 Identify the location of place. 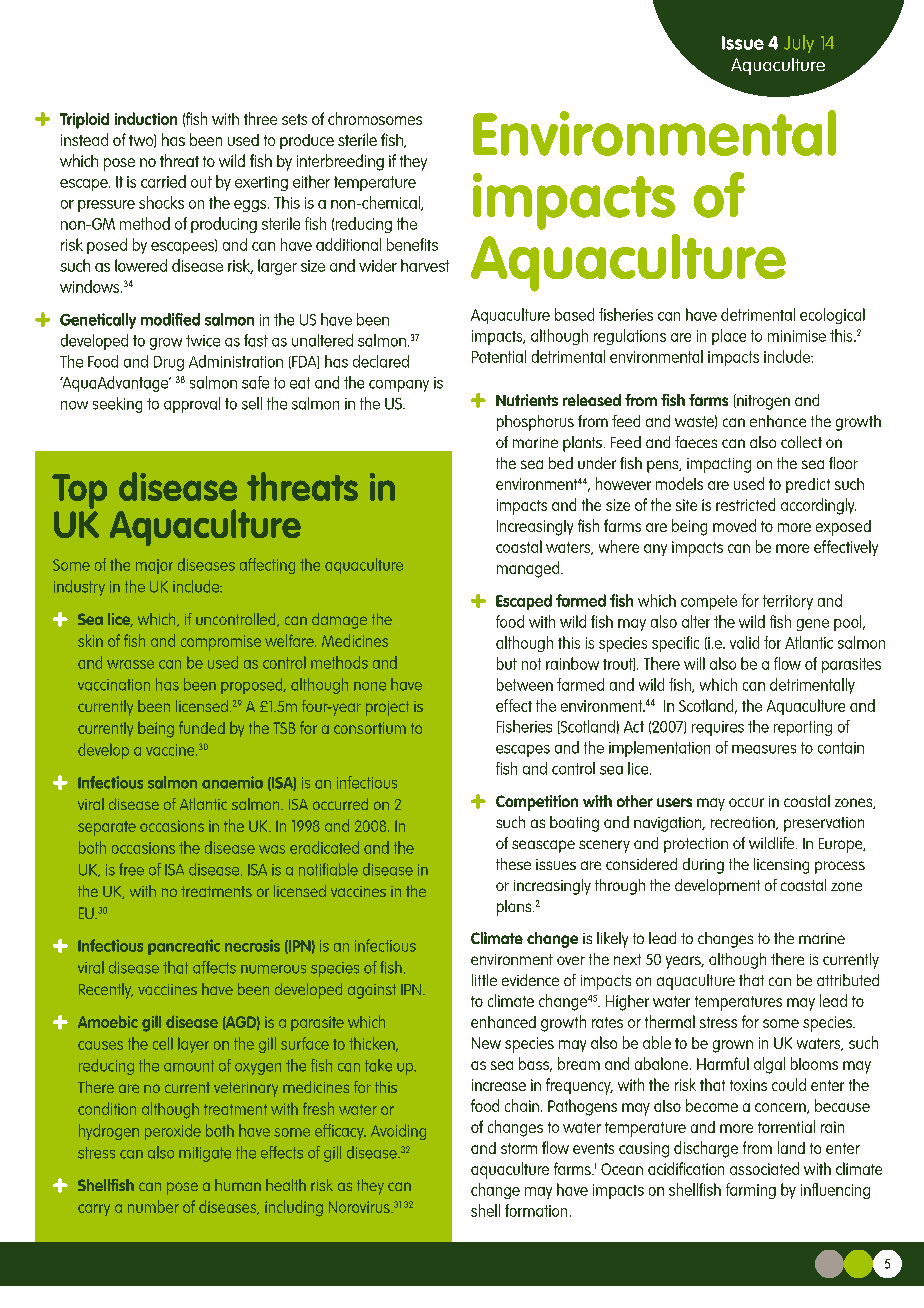
(729, 337).
